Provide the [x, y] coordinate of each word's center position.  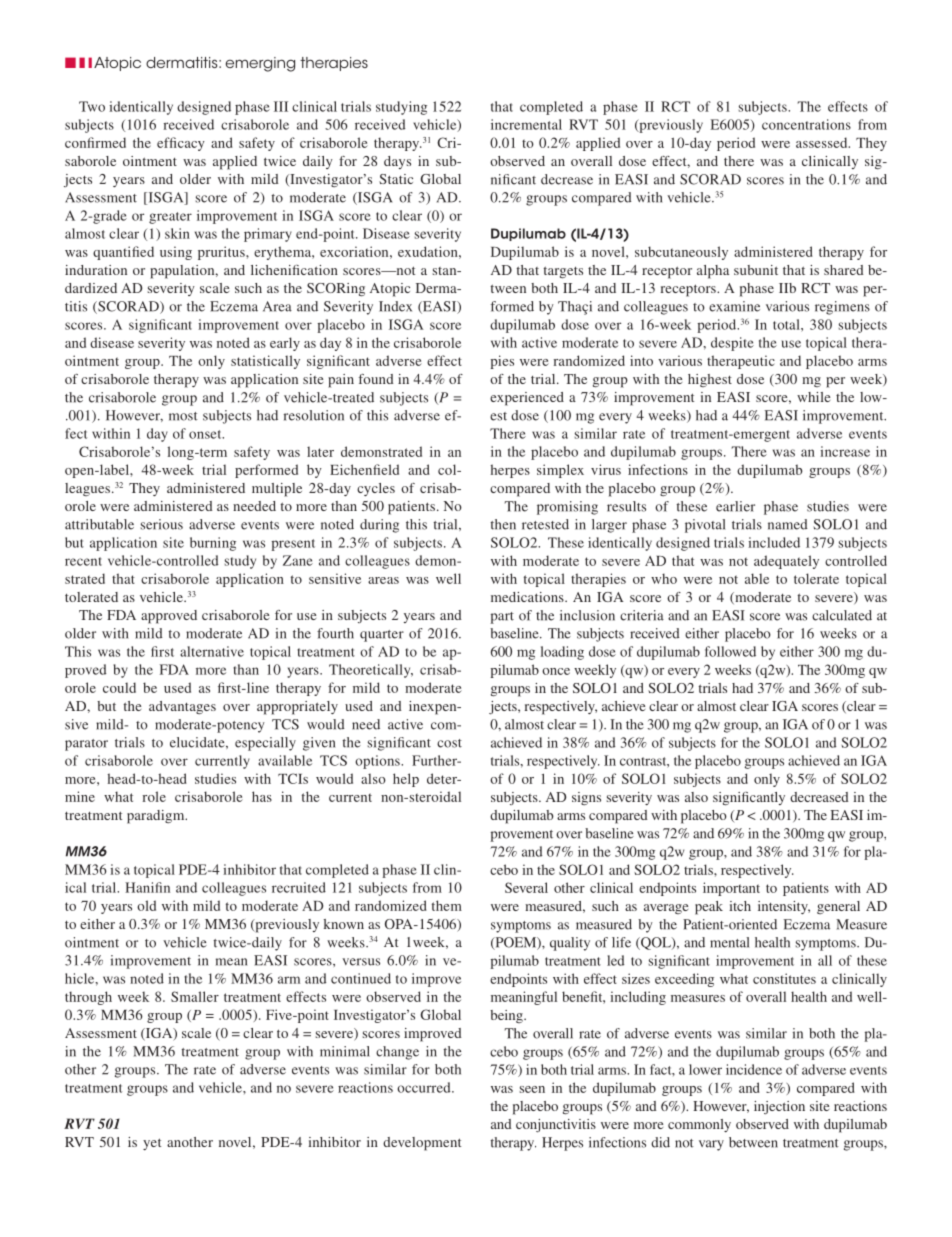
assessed [823, 142]
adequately [786, 562]
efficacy [181, 144]
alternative [212, 651]
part [502, 618]
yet [152, 1144]
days [397, 162]
